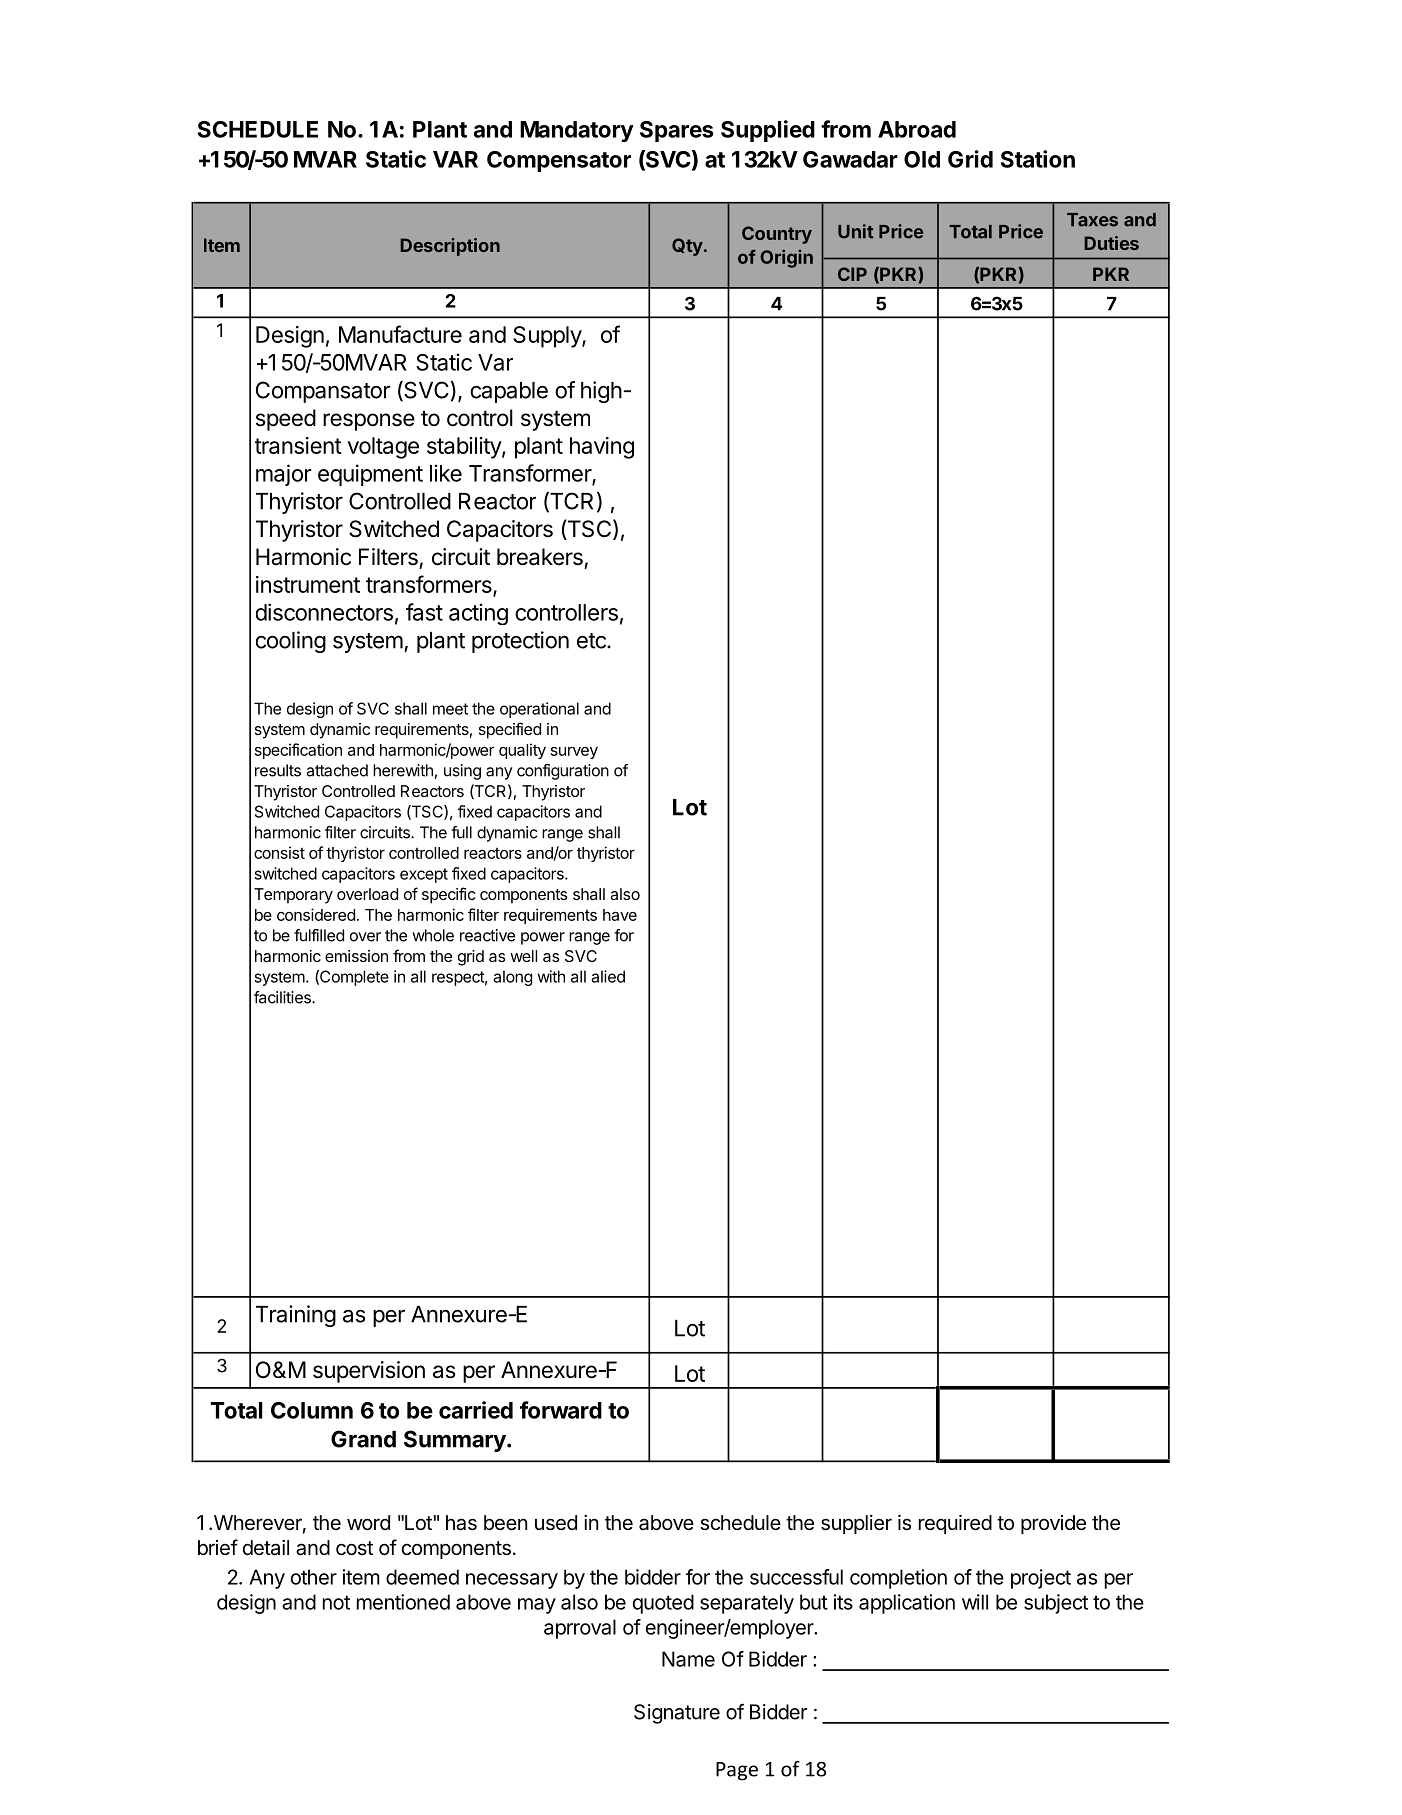 This screenshot has height=1815, width=1402. Describe the element at coordinates (574, 753) in the screenshot. I see `survey` at that location.
